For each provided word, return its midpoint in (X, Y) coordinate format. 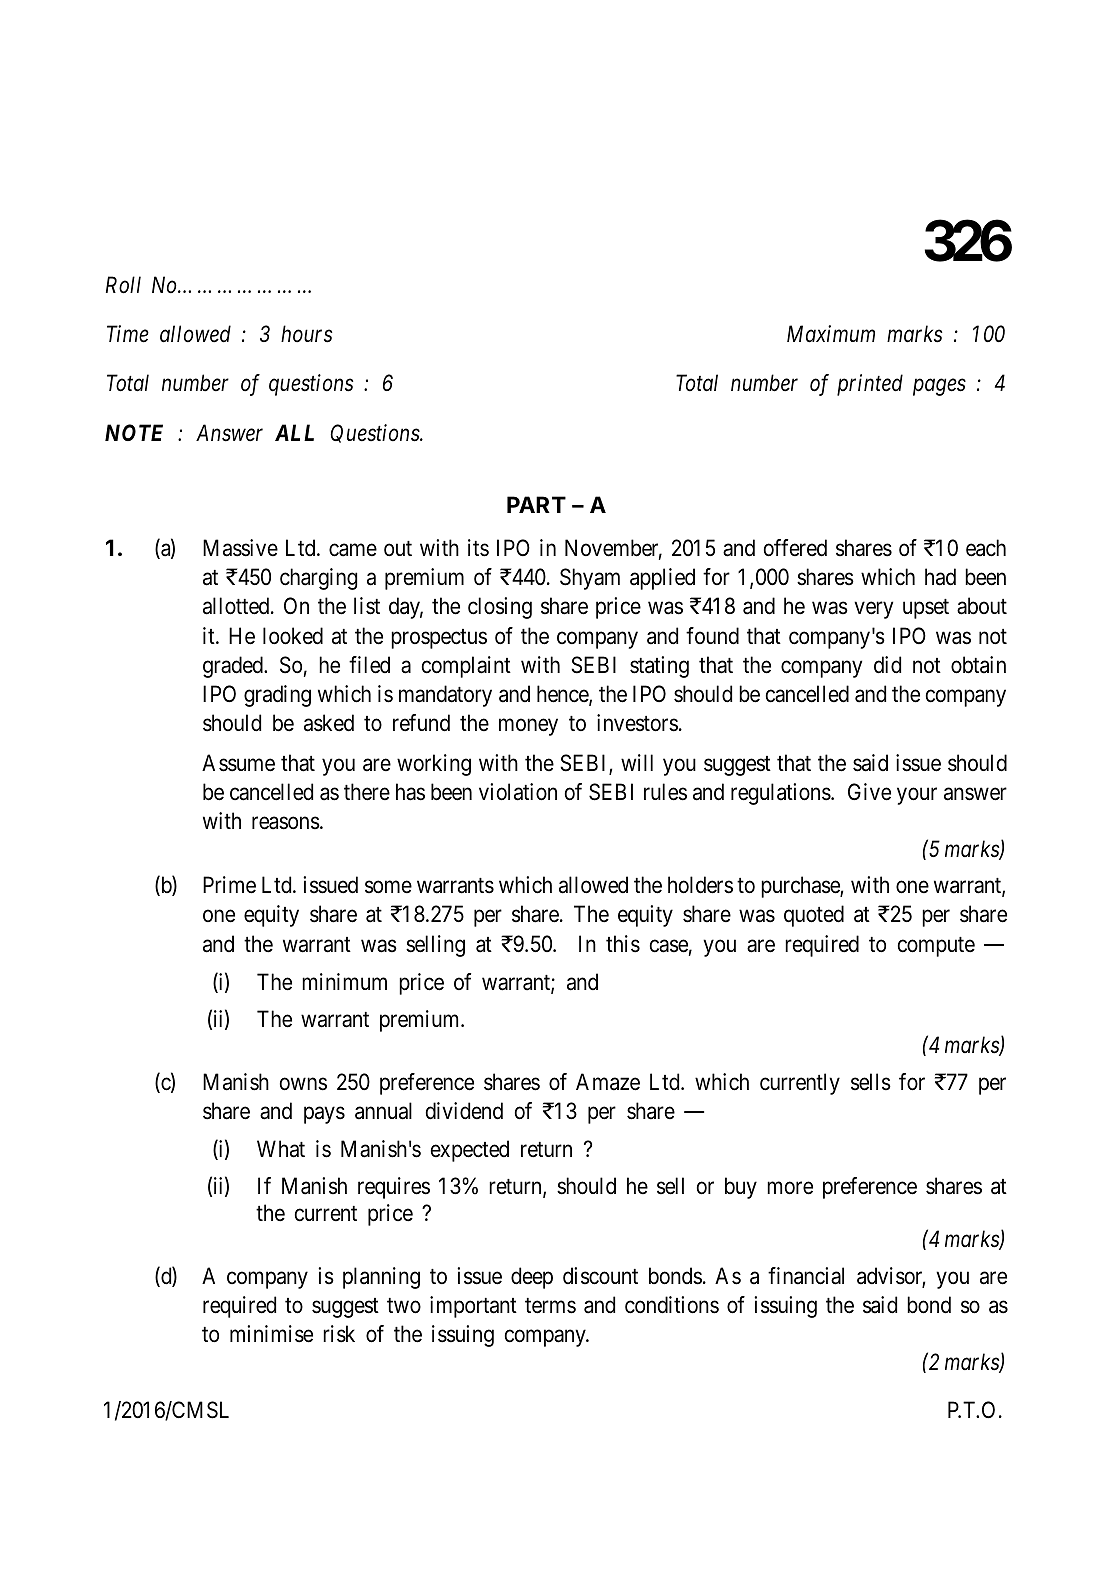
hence (563, 695)
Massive (240, 548)
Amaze (608, 1082)
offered (795, 548)
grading (277, 696)
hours (306, 334)
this (623, 944)
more (790, 1188)
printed (870, 385)
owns (303, 1084)
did (887, 665)
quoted (814, 916)
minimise (271, 1334)
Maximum (831, 334)
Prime (229, 885)
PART (536, 504)
